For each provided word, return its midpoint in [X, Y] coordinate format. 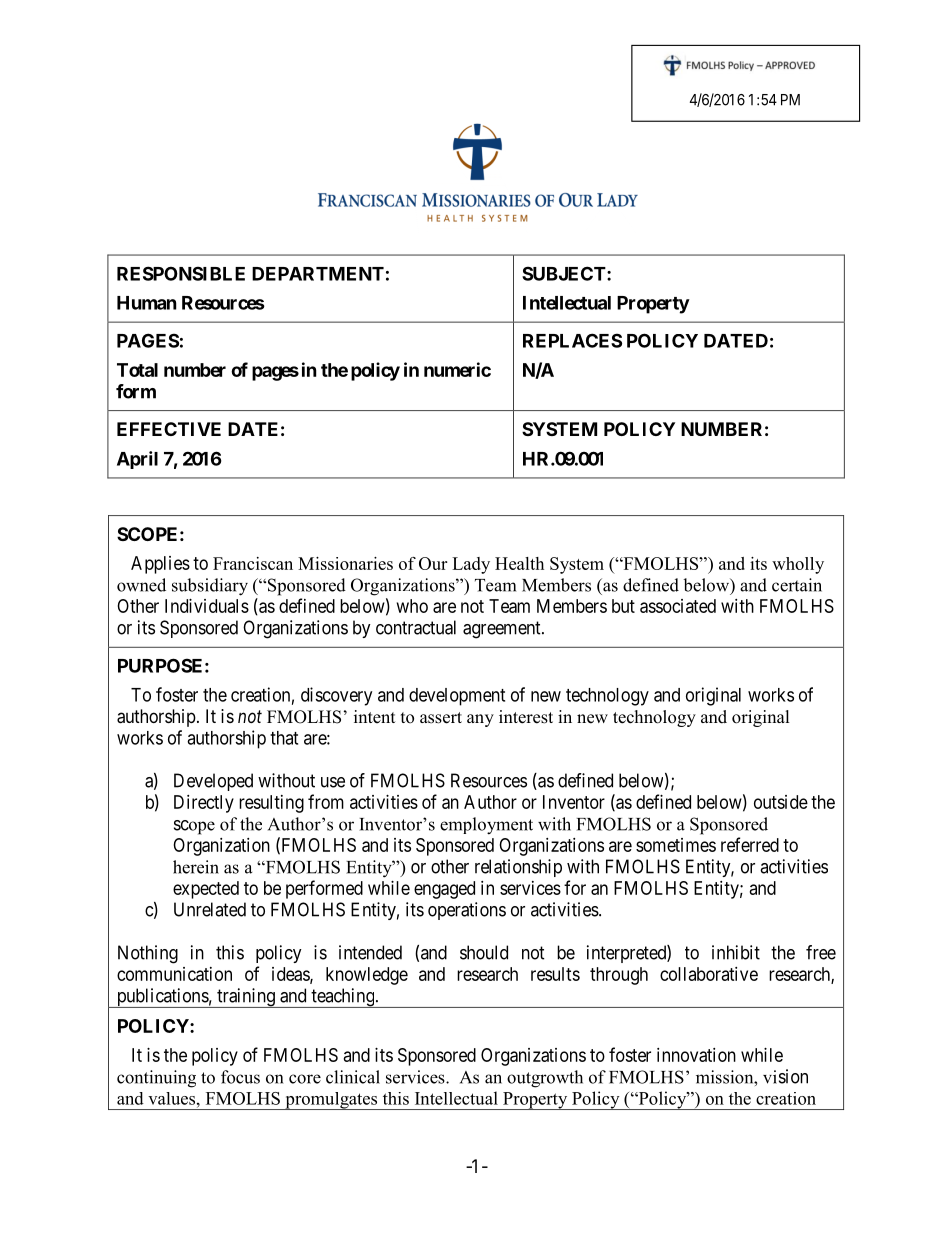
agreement [503, 630]
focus [240, 1077]
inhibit [736, 952]
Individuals [207, 606]
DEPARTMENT [318, 274]
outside [781, 802]
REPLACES [572, 340]
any [480, 720]
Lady [471, 565]
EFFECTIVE [169, 429]
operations [467, 911]
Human [147, 303]
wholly [798, 565]
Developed [213, 782]
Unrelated [210, 909]
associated [678, 606]
